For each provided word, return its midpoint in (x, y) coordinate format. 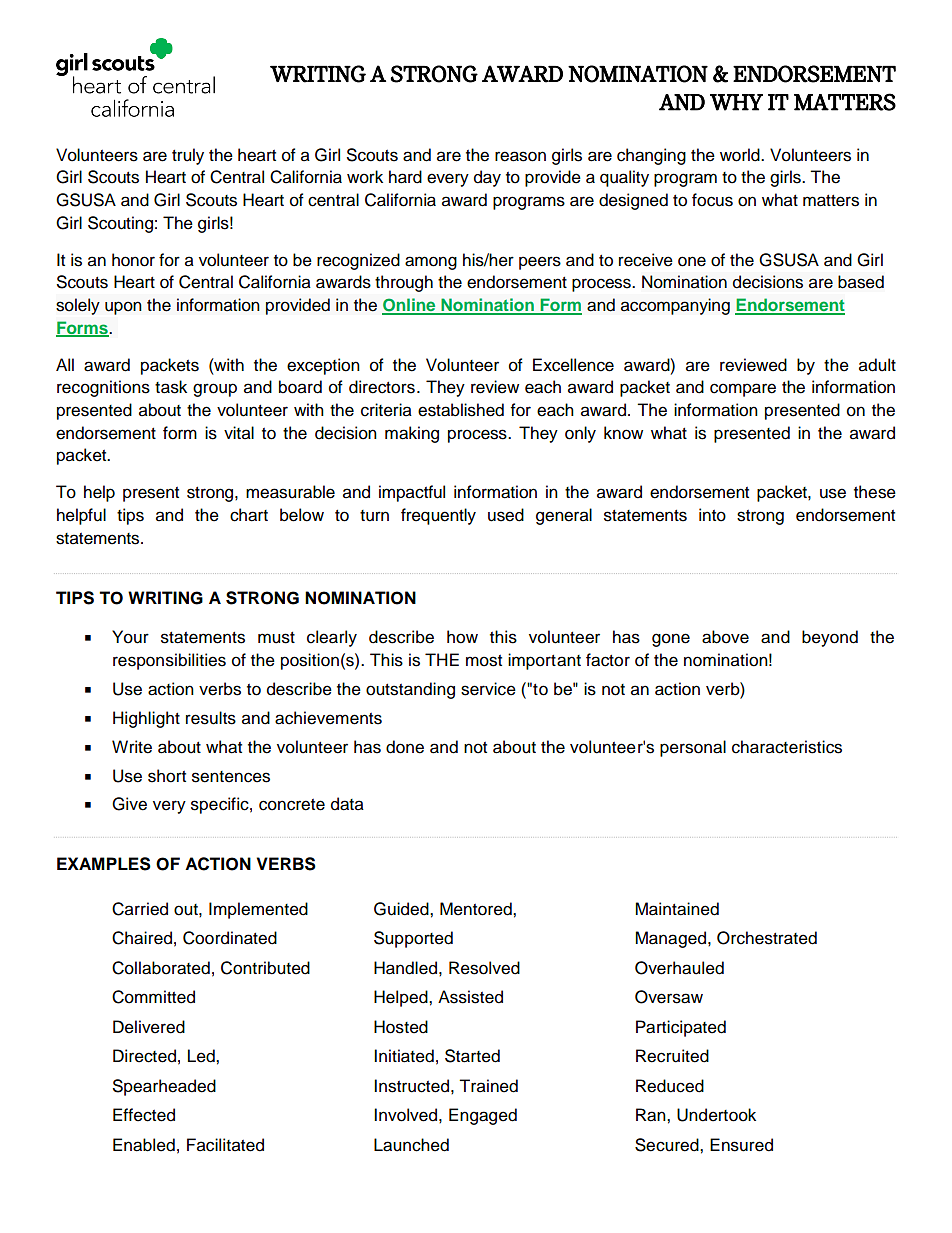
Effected (144, 1115)
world (741, 155)
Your (130, 637)
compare (743, 390)
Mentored (477, 909)
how (462, 637)
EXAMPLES (104, 864)
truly (188, 156)
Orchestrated (767, 938)
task (171, 387)
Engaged (483, 1116)
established (461, 410)
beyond (830, 638)
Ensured (741, 1145)
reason (520, 156)
